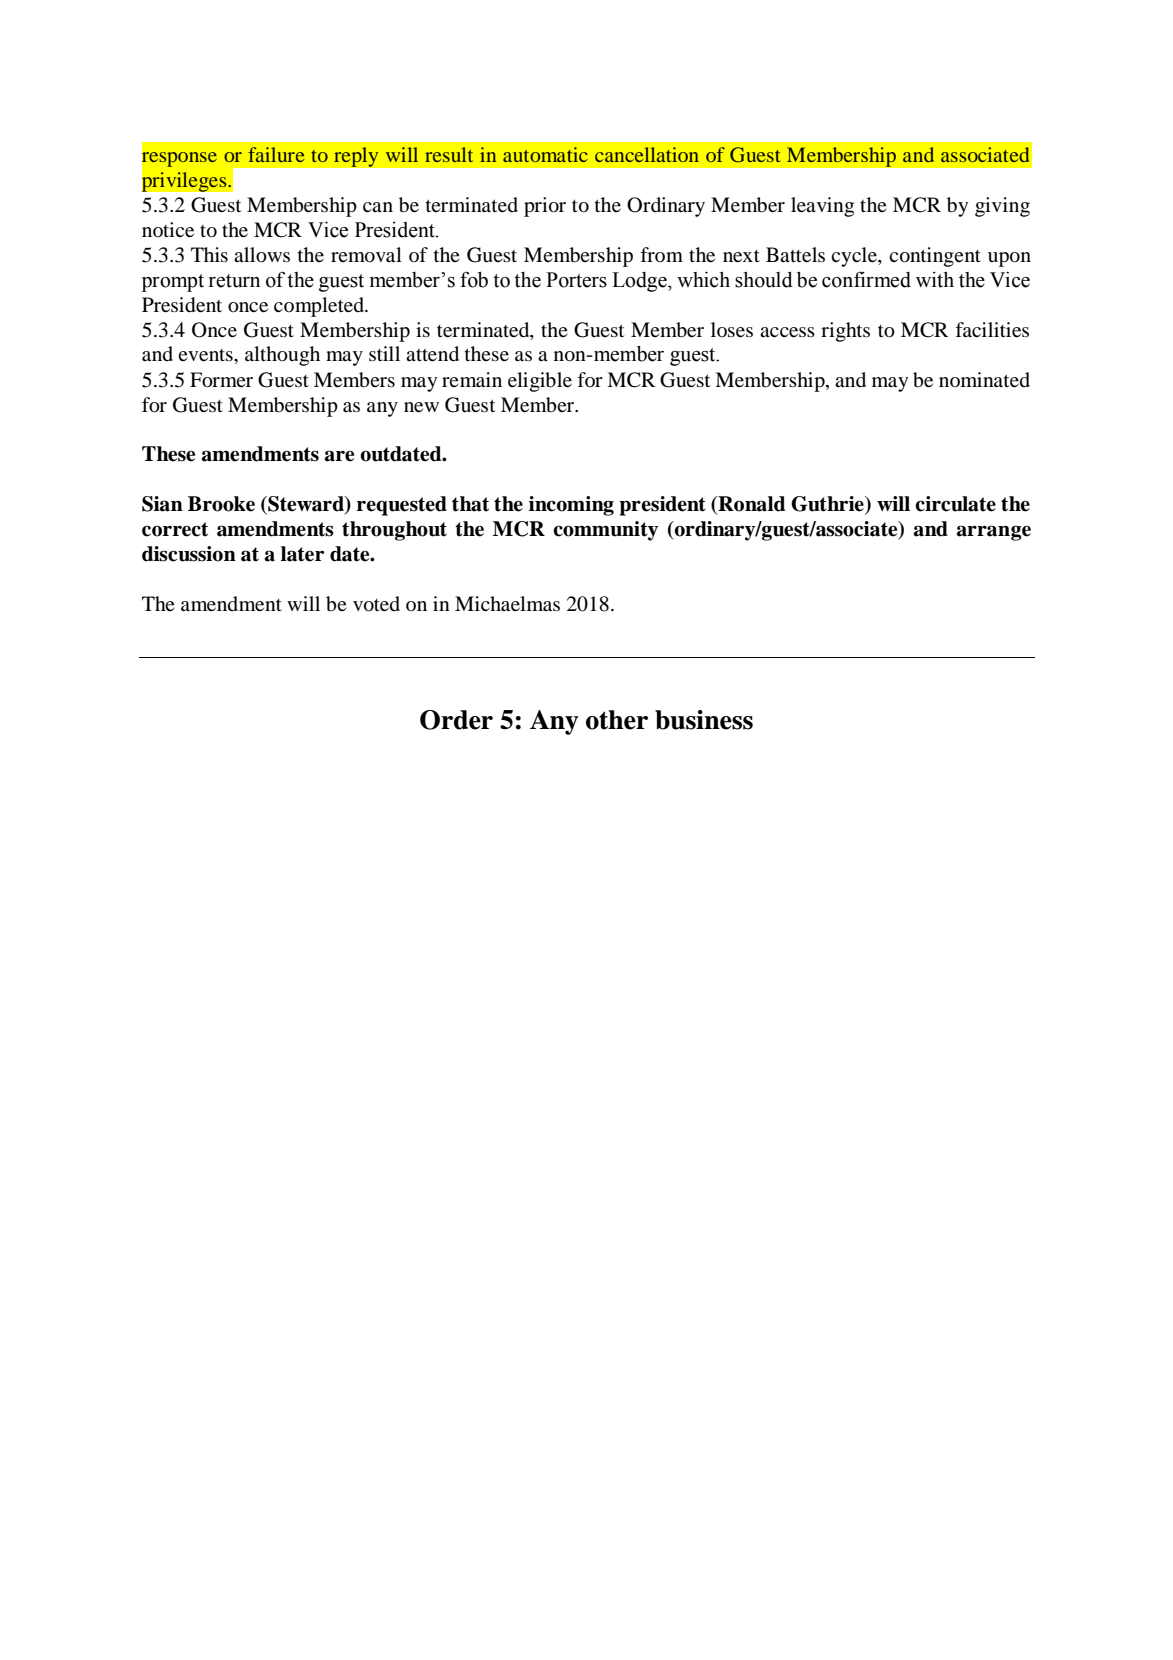  Describe the element at coordinates (276, 154) in the image. I see `failure` at that location.
